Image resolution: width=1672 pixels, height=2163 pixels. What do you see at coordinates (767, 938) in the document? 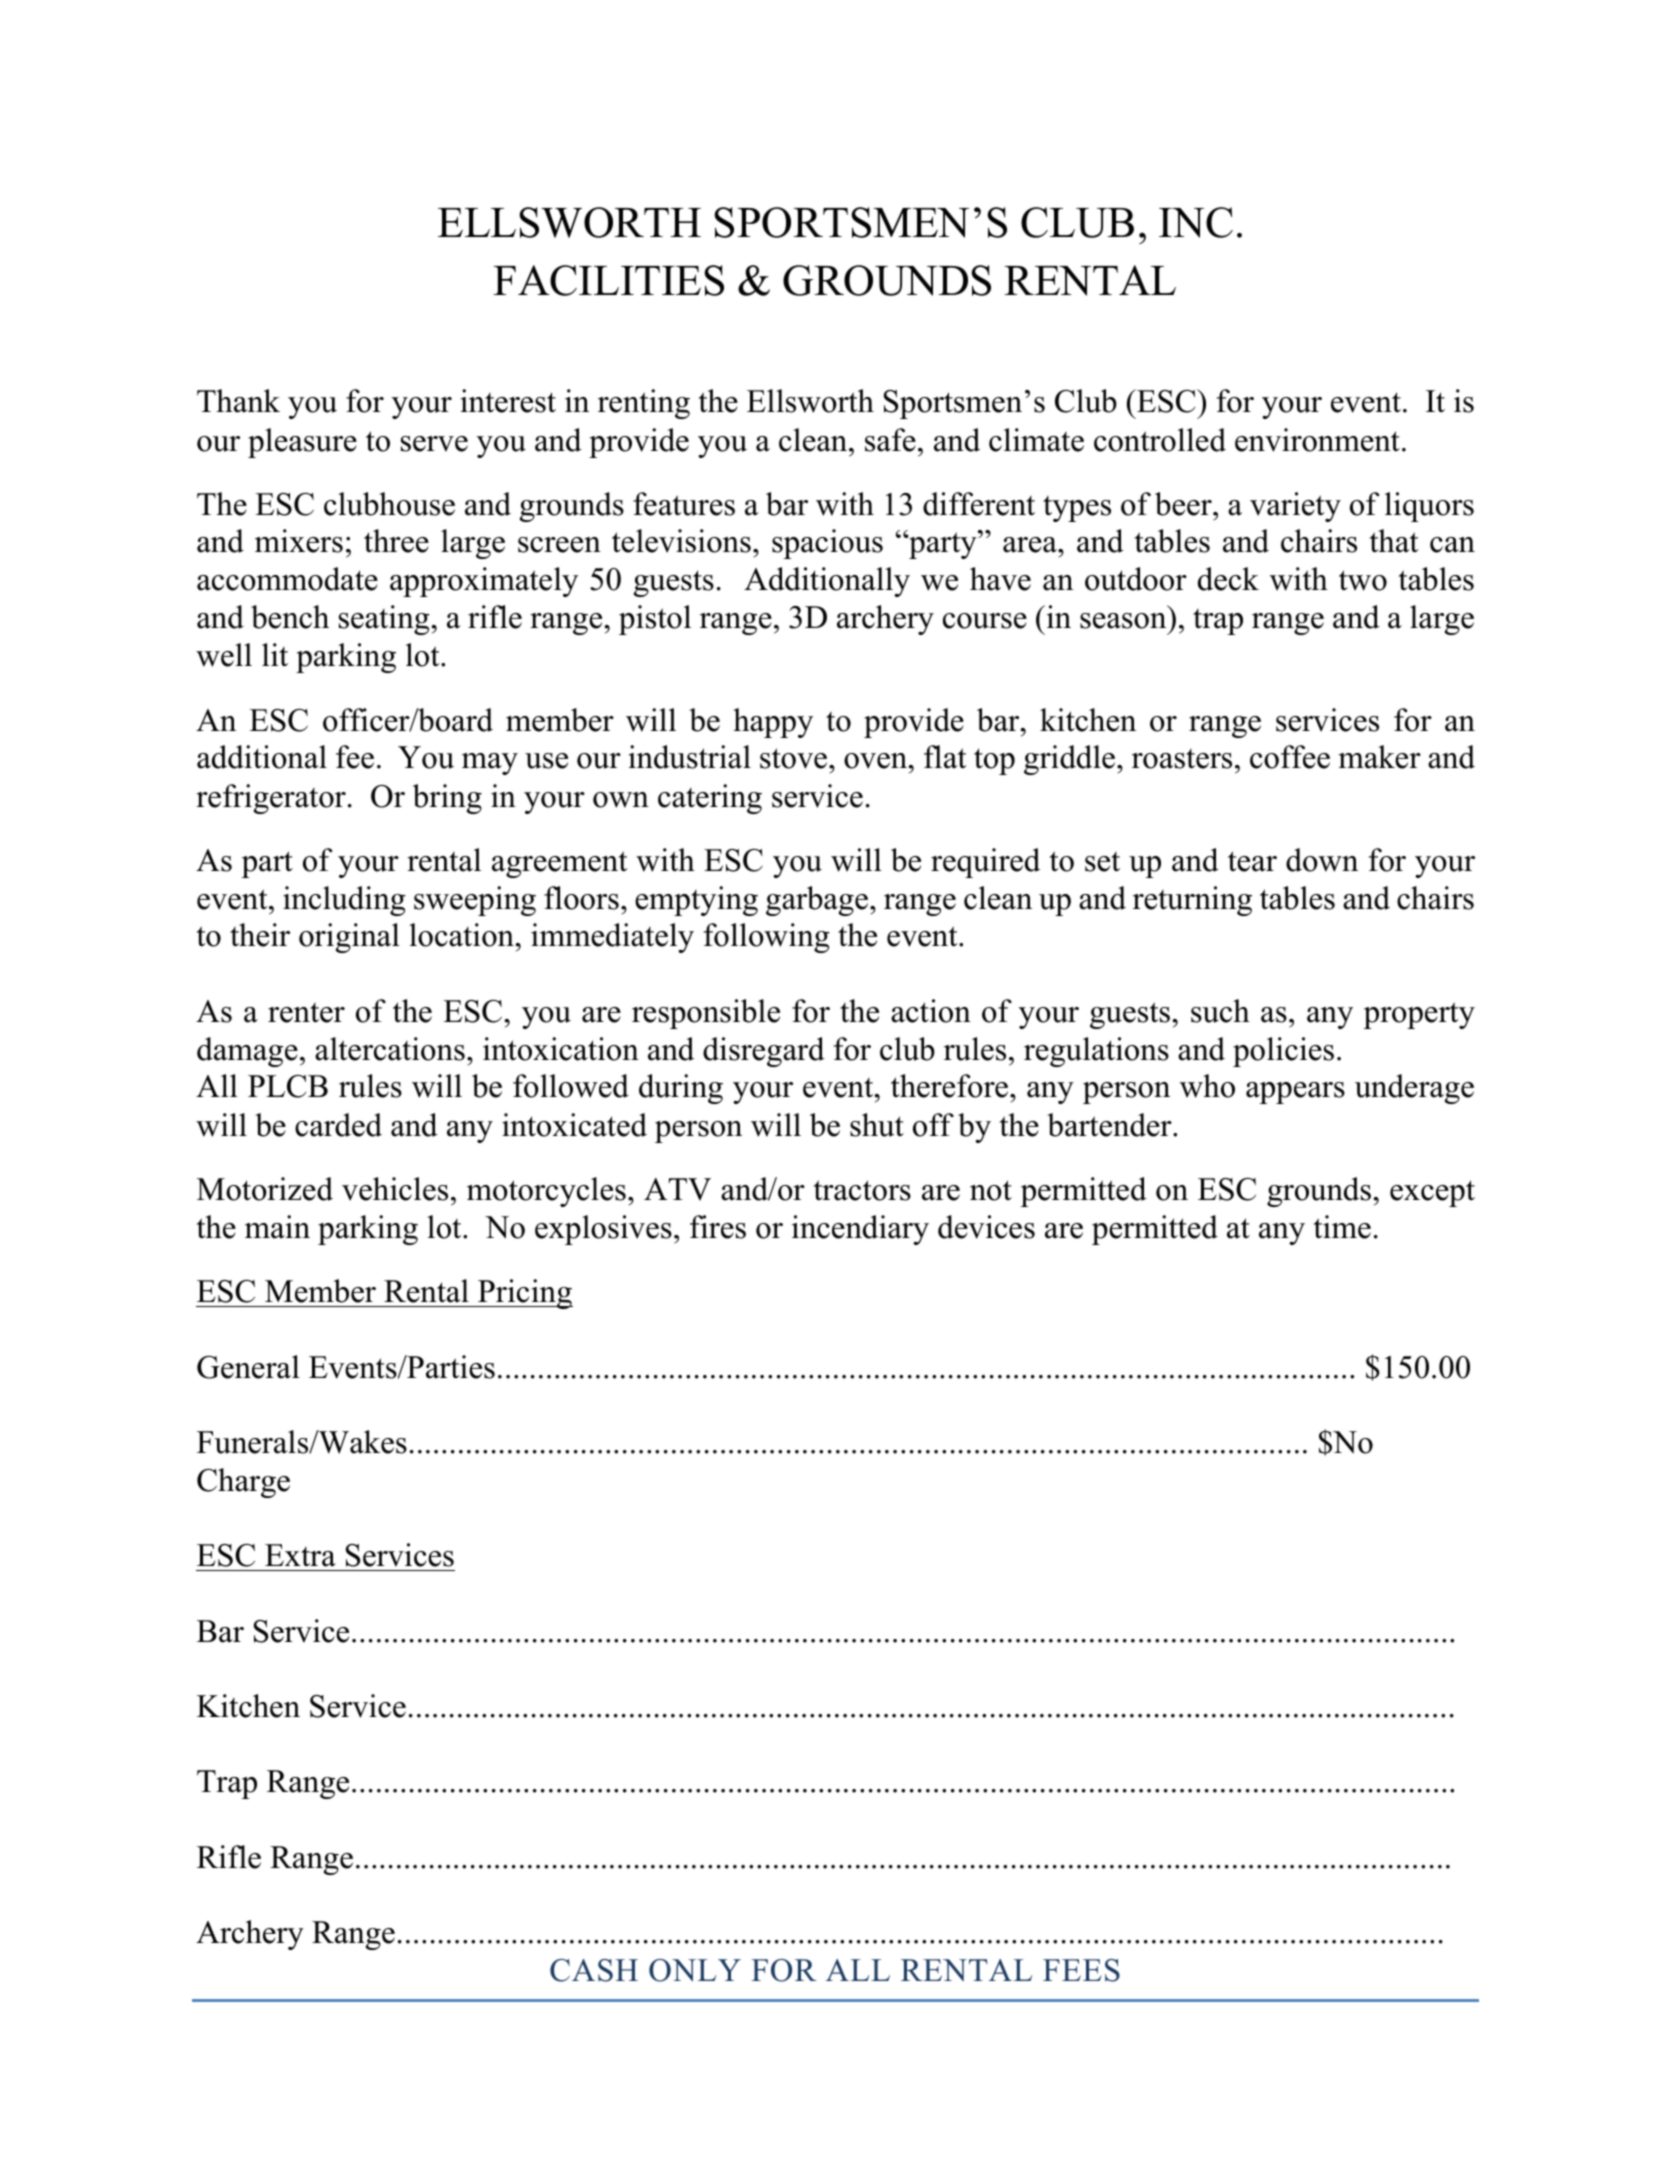
I see `following` at bounding box center [767, 938].
